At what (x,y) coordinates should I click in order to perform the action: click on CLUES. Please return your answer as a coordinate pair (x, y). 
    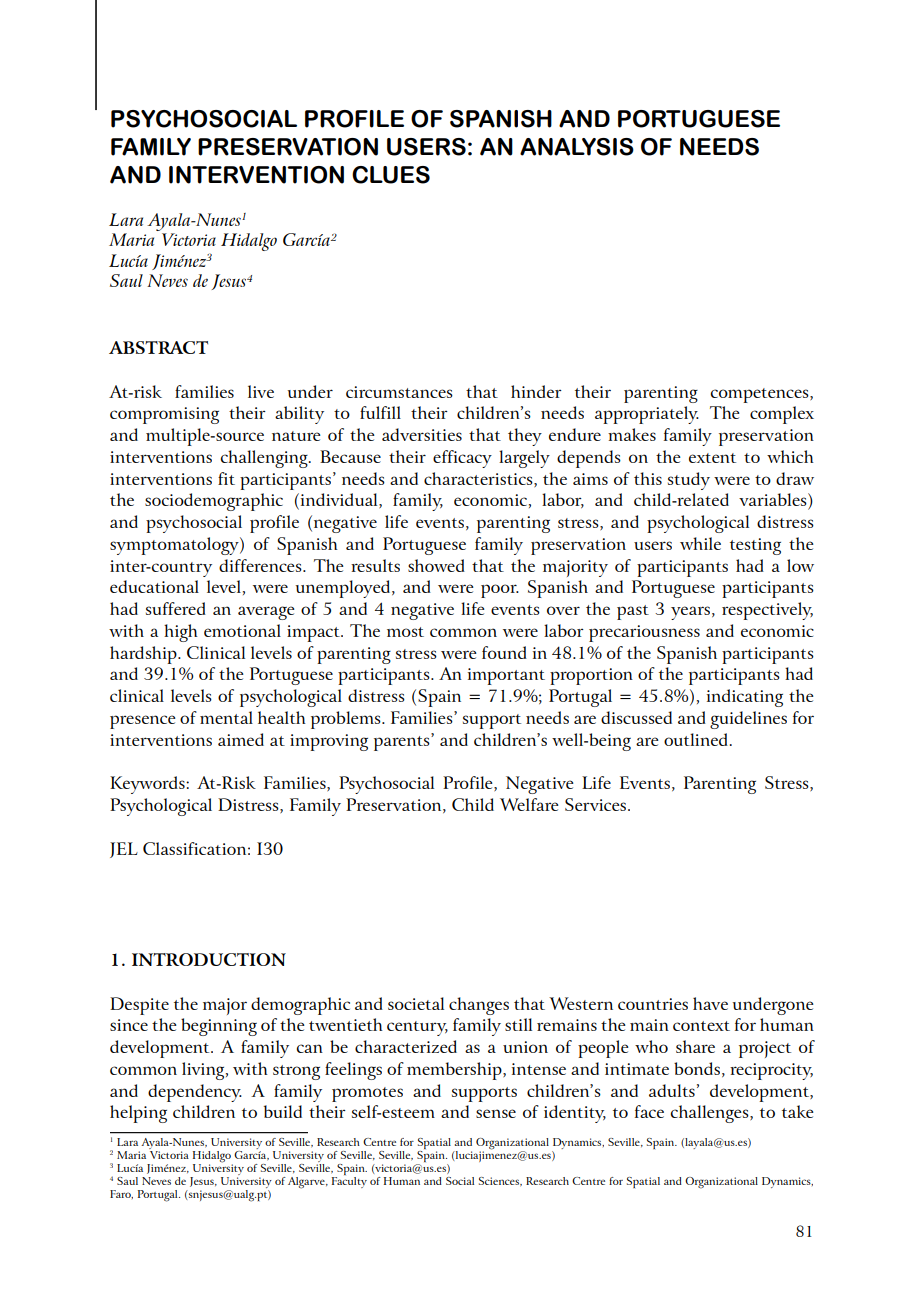
    Looking at the image, I should click on (391, 175).
